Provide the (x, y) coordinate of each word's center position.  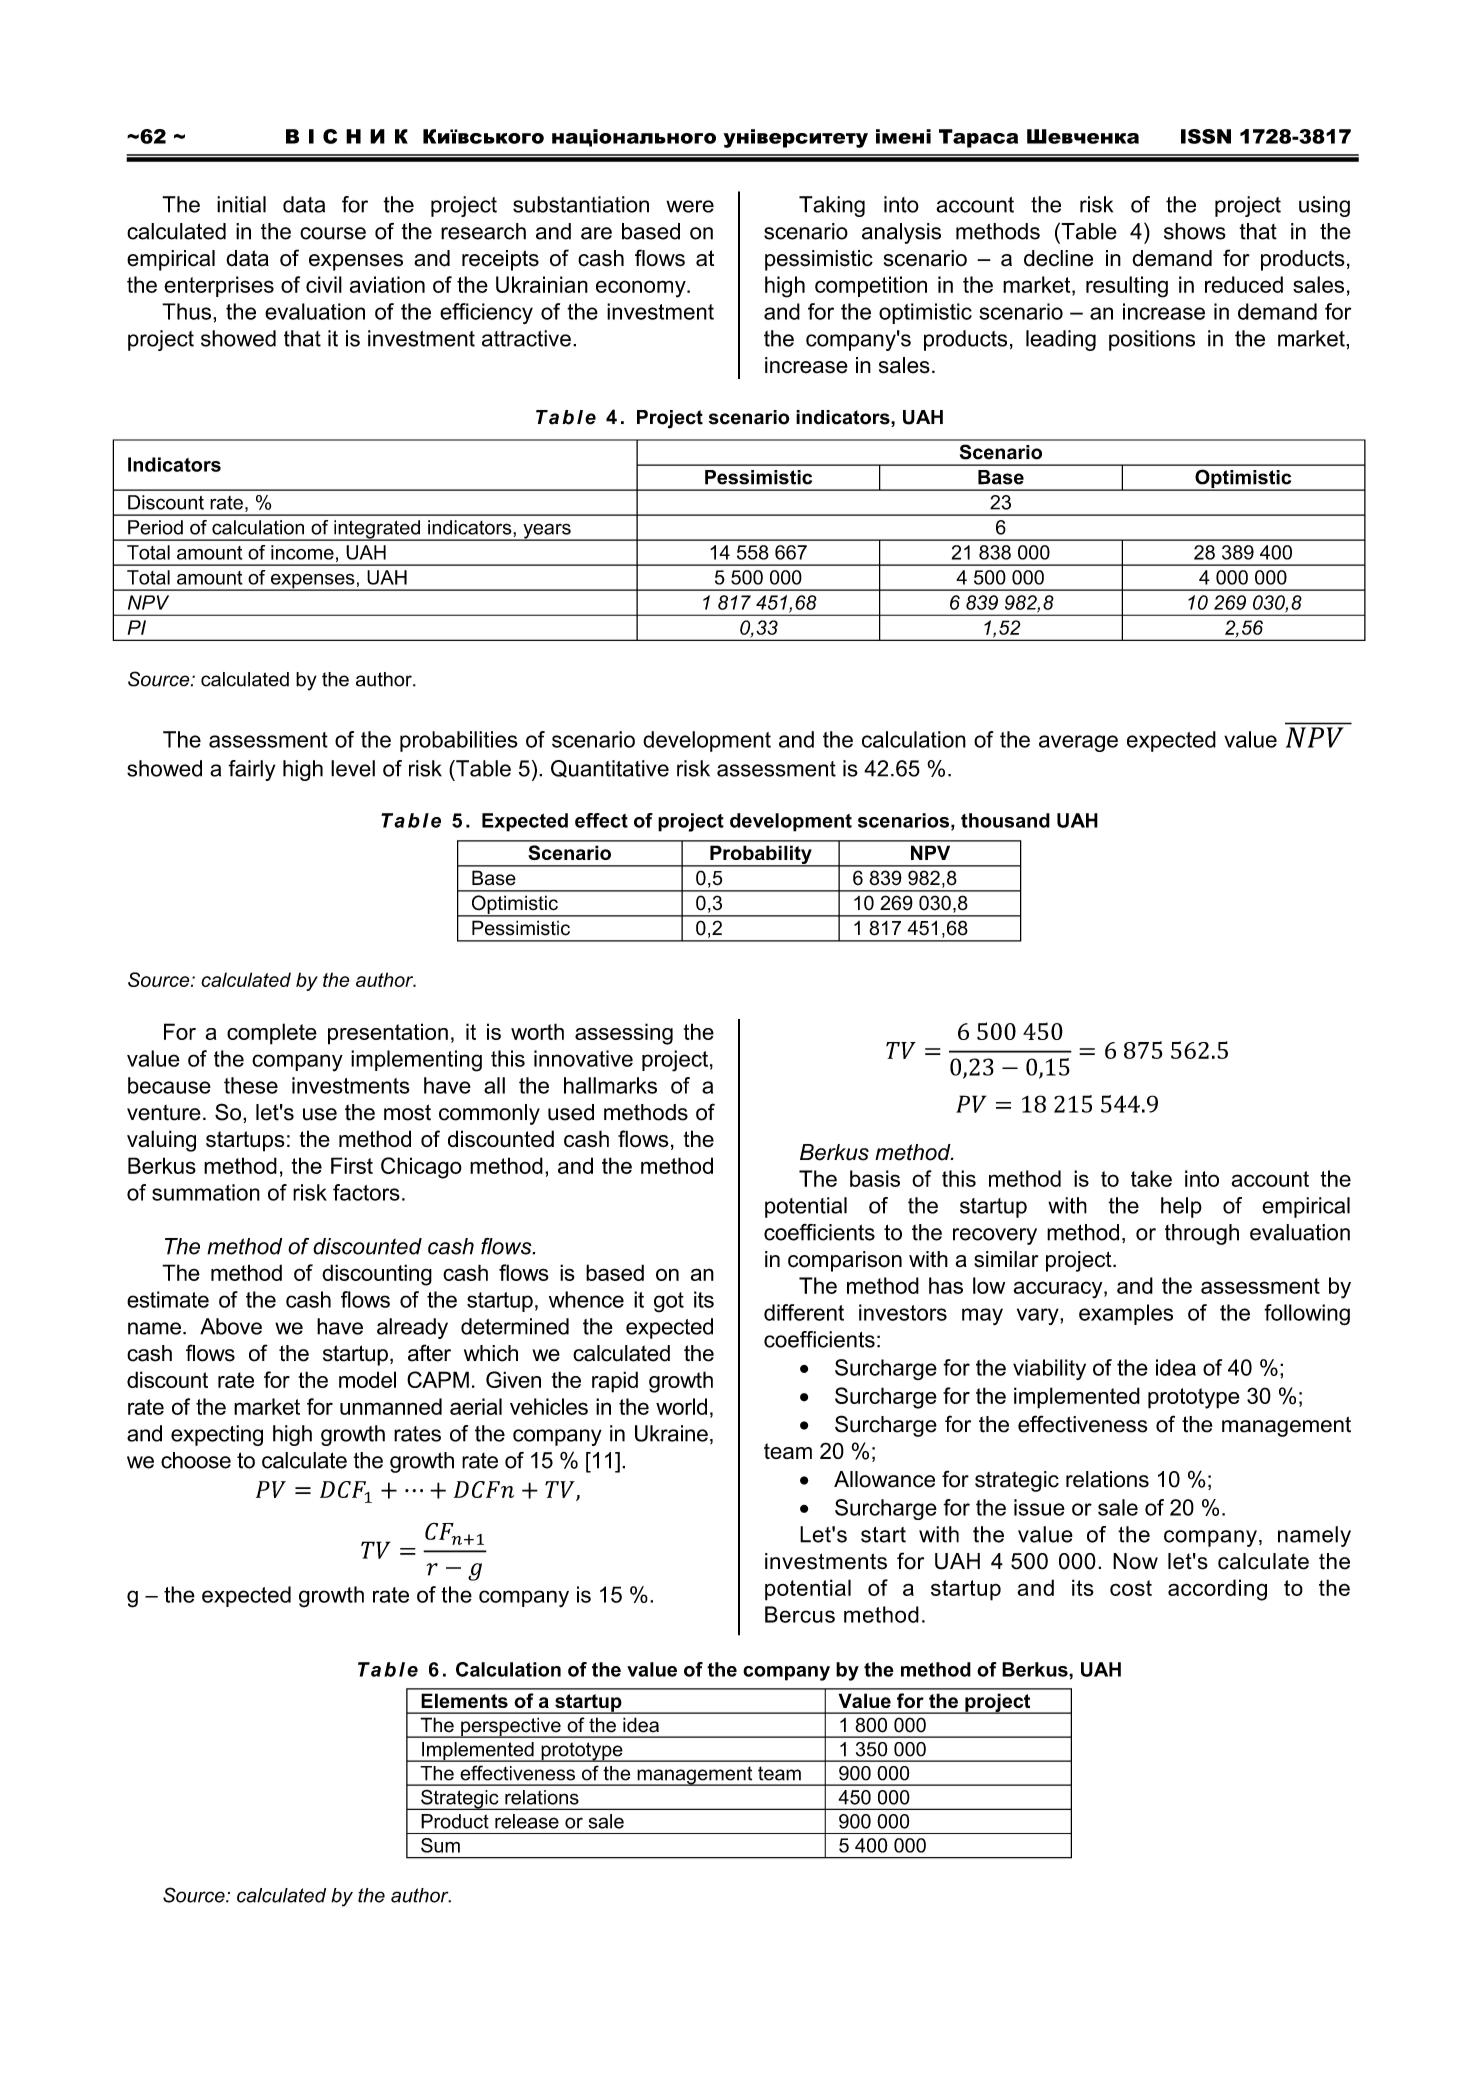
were (690, 206)
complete (272, 1034)
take (1151, 1178)
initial (241, 204)
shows (1195, 231)
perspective (511, 1727)
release (527, 1821)
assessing (624, 1034)
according (1217, 1590)
